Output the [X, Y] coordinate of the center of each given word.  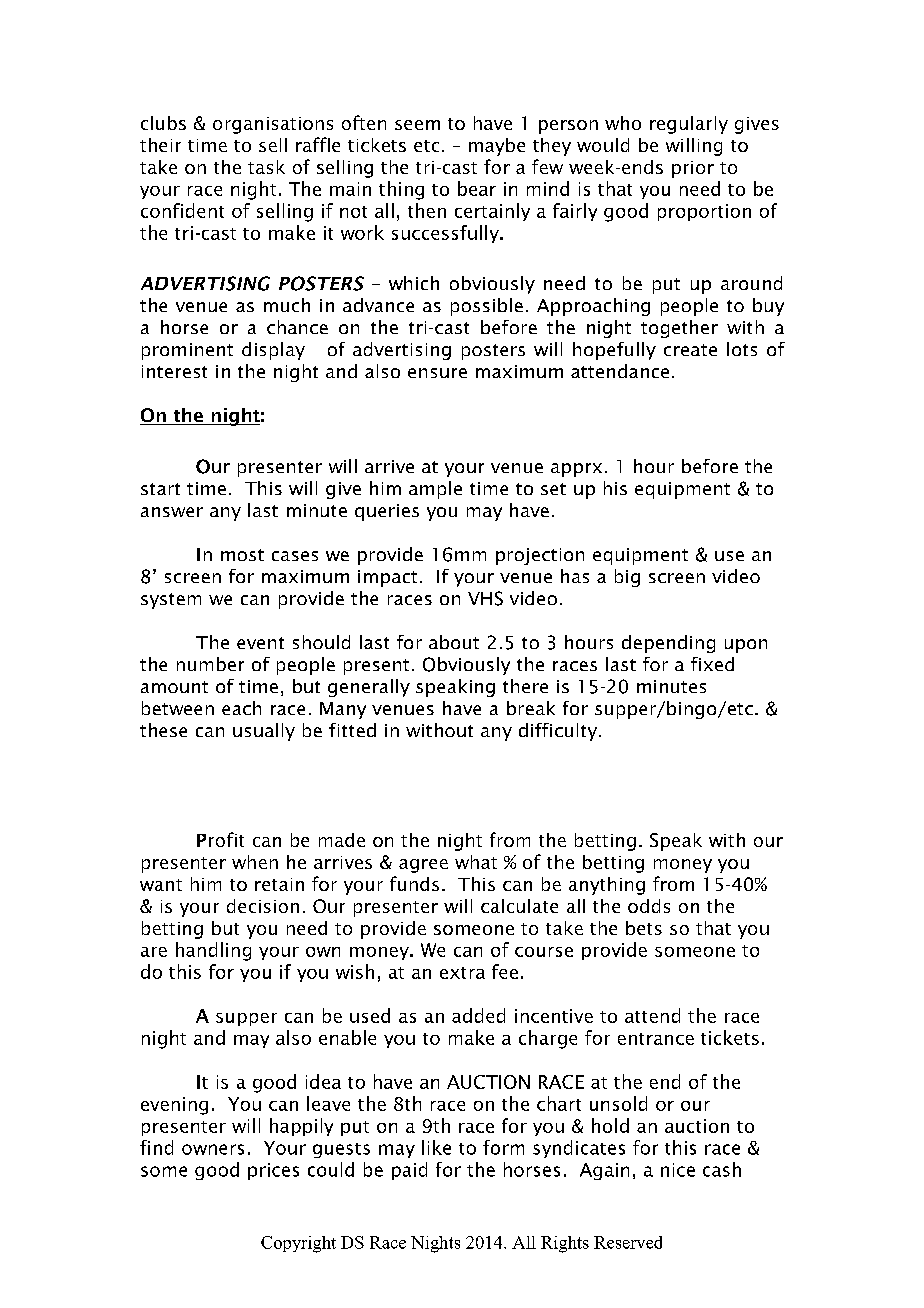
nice [678, 1170]
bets [644, 928]
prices [273, 1171]
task [266, 167]
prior [693, 169]
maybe [497, 147]
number [210, 664]
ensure [437, 373]
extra [462, 973]
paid [409, 1171]
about [454, 642]
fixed [712, 664]
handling [213, 951]
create [690, 350]
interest [174, 371]
